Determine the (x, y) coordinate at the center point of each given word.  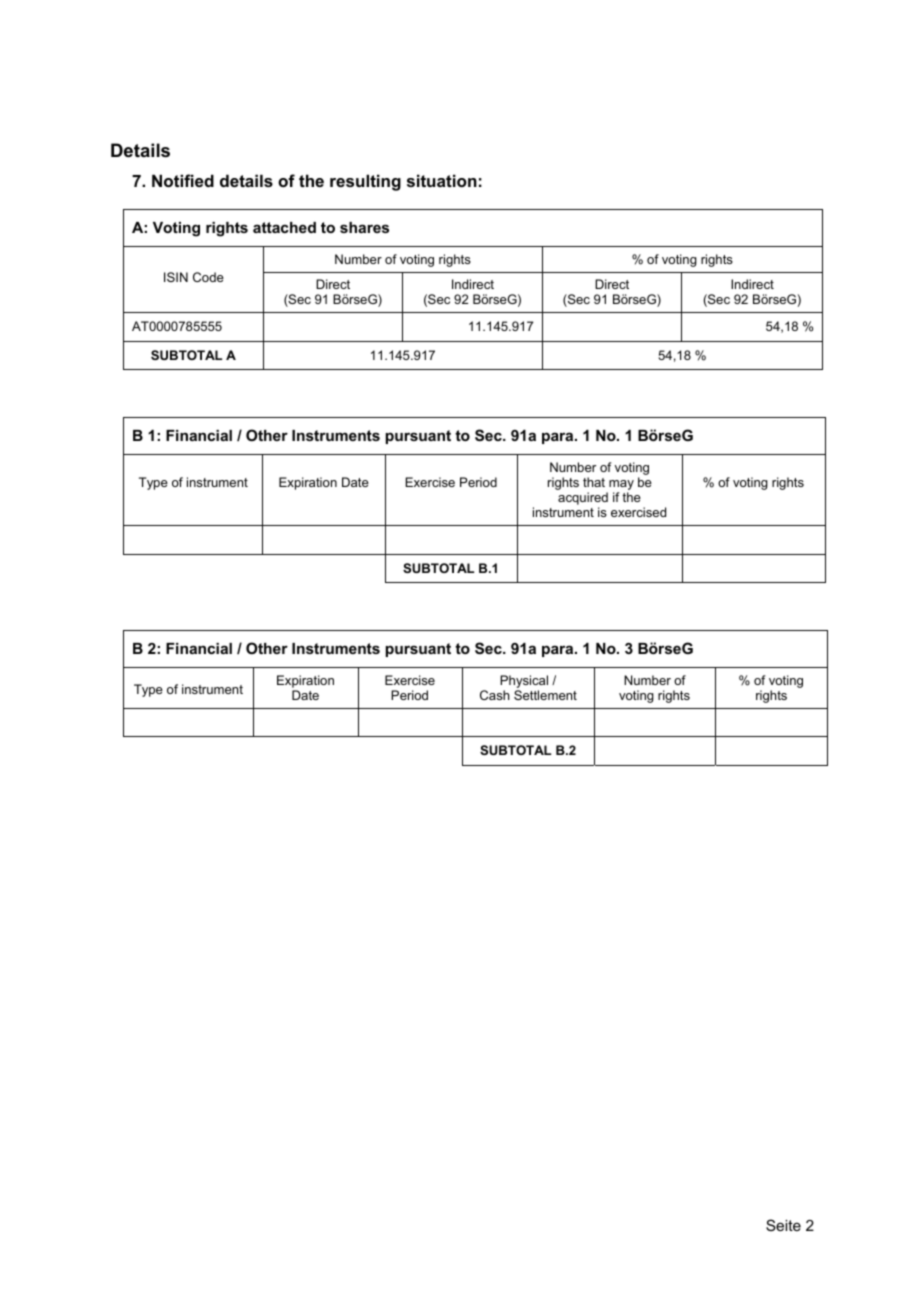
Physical (524, 681)
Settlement (545, 695)
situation (442, 180)
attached (284, 227)
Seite (783, 1225)
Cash (495, 695)
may (620, 486)
